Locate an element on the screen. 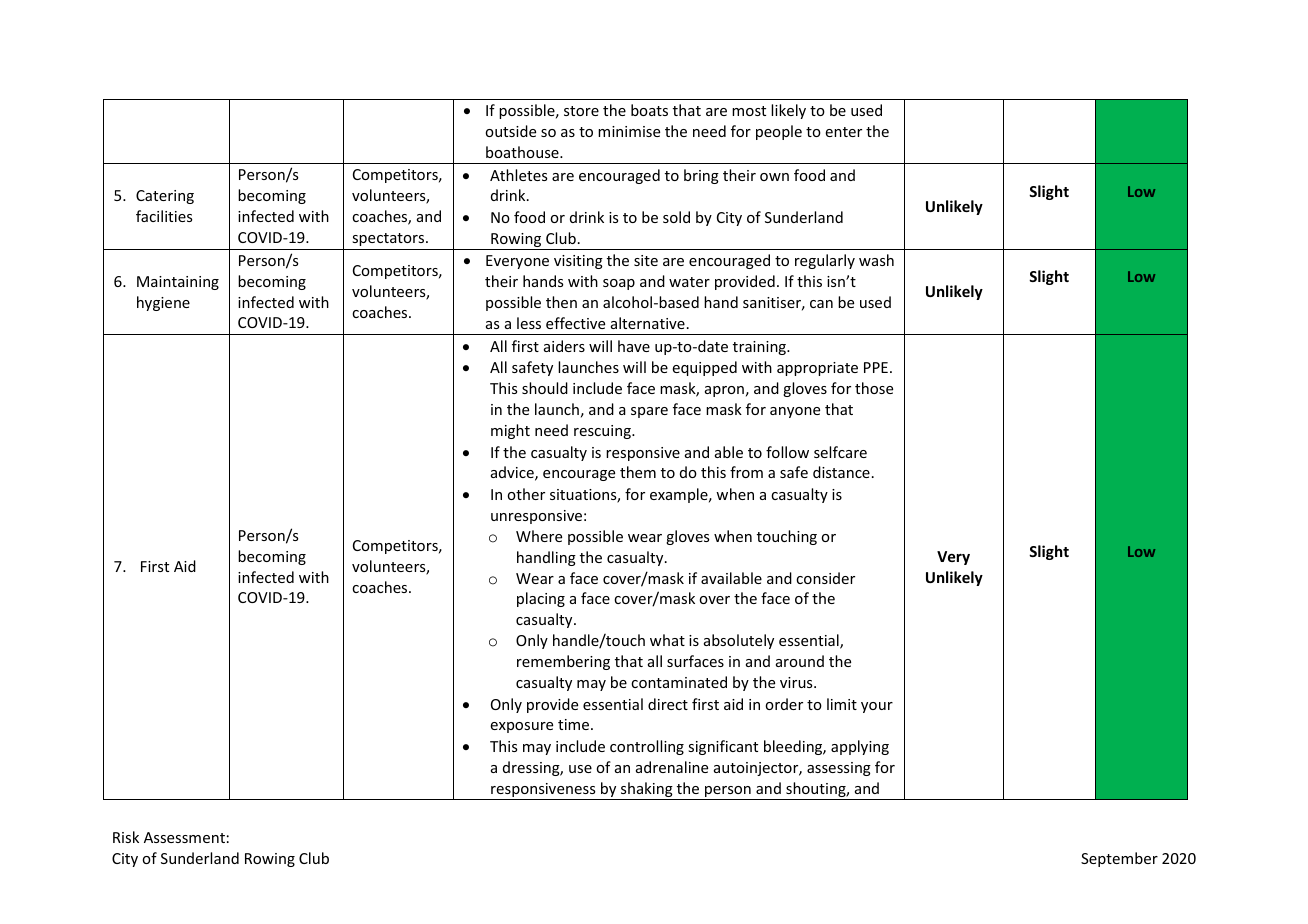  Assessment is located at coordinates (184, 837).
